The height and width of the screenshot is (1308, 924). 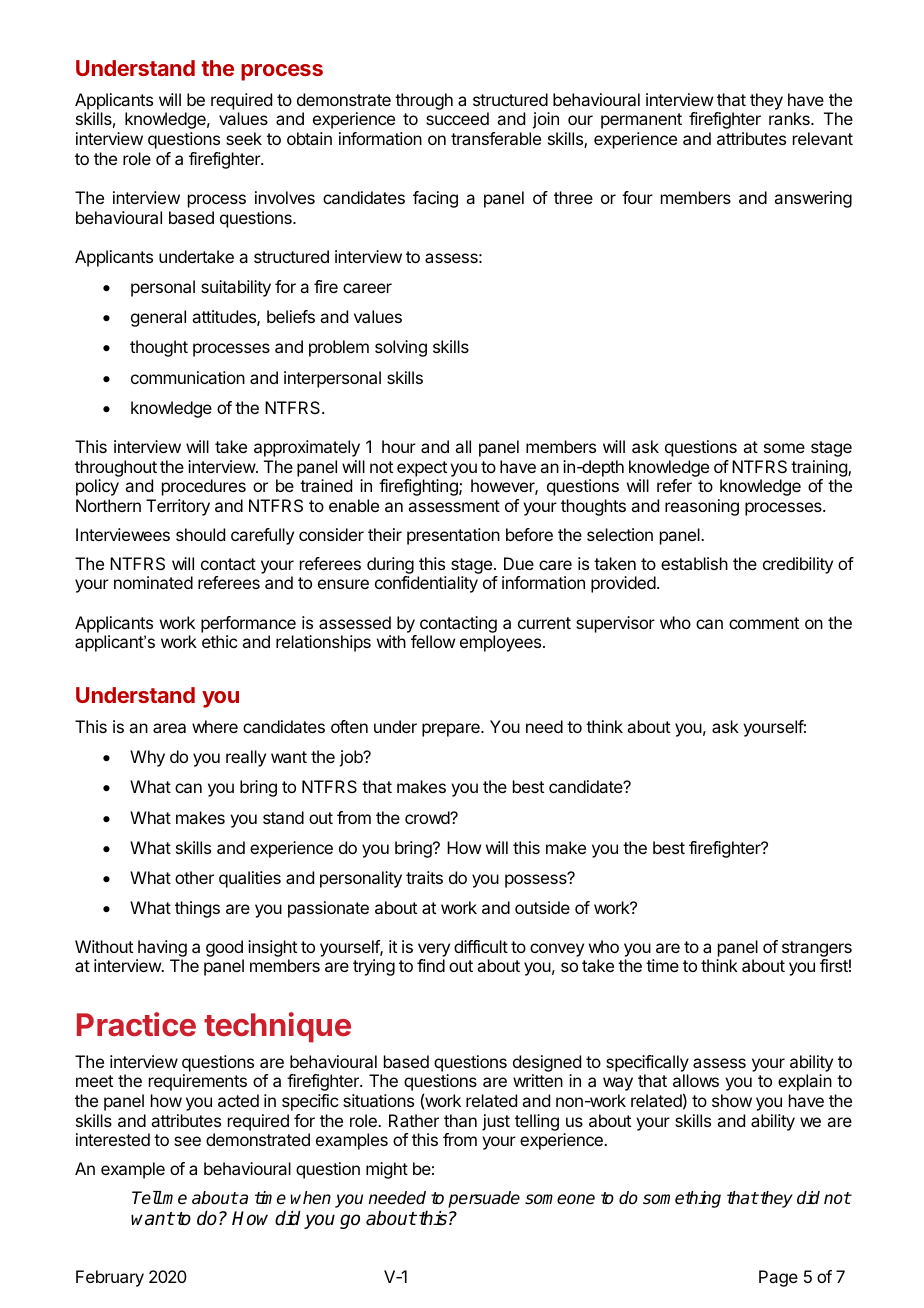 I want to click on persuade, so click(x=484, y=1199).
